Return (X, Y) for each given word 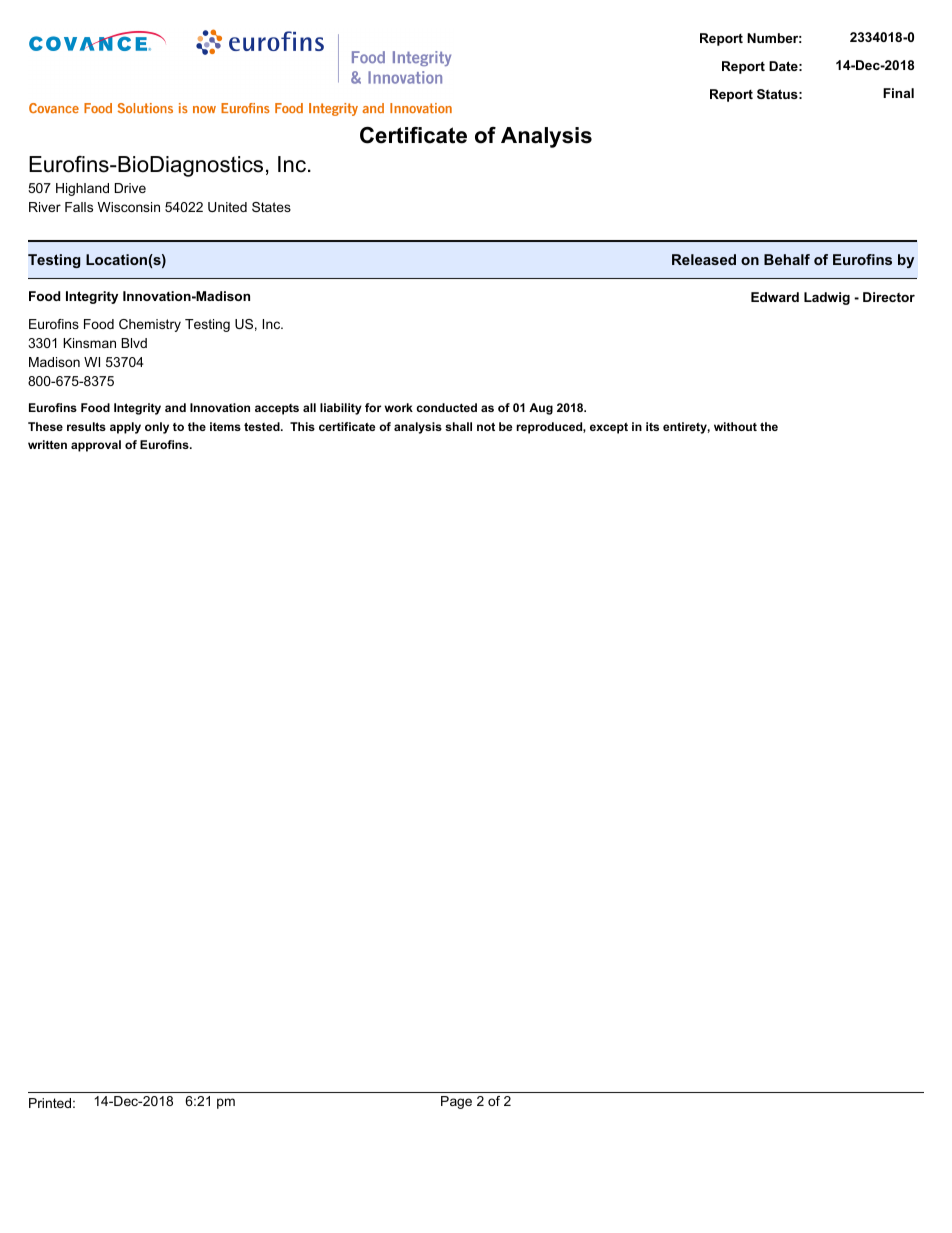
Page (456, 1102)
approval (96, 446)
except (609, 428)
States (271, 207)
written (47, 444)
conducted (446, 407)
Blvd (134, 343)
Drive (130, 188)
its (652, 426)
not (486, 426)
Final (898, 93)
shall (458, 426)
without (735, 426)
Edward (775, 297)
